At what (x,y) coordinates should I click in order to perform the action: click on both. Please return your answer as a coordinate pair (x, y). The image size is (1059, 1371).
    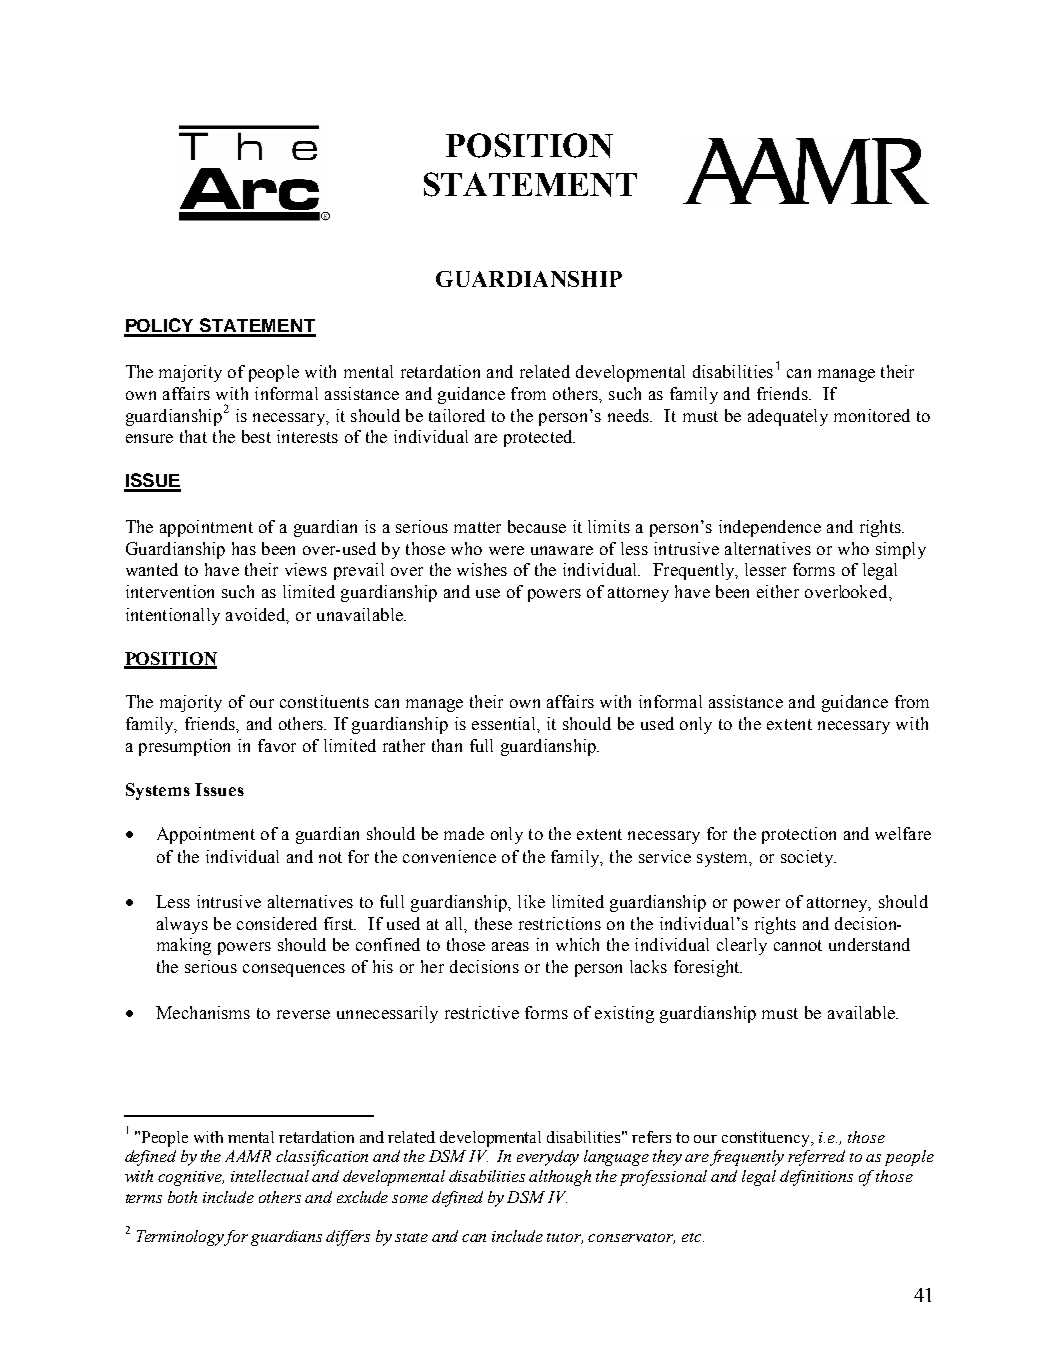
    Looking at the image, I should click on (182, 1197).
